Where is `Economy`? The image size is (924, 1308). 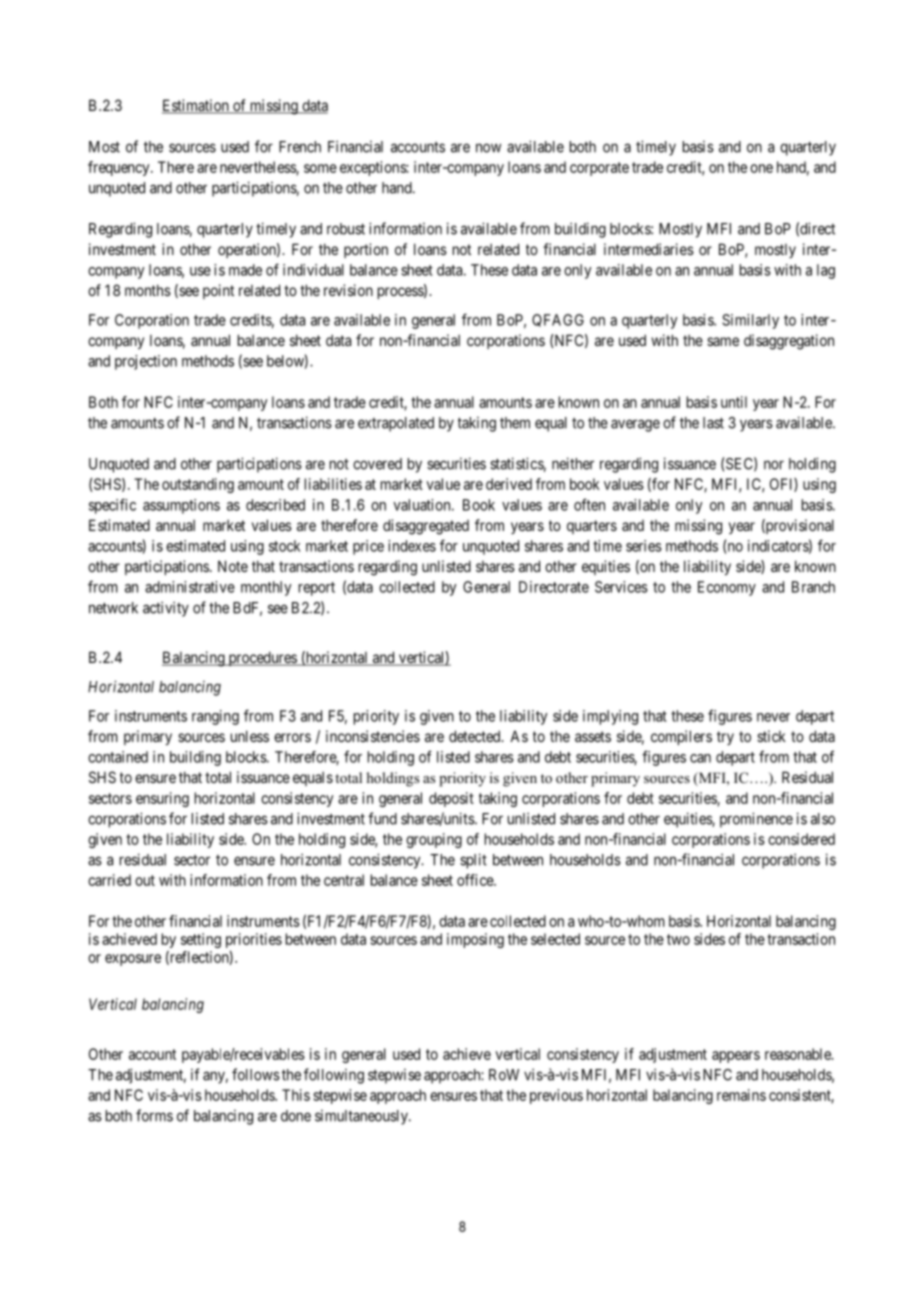 Economy is located at coordinates (727, 588).
